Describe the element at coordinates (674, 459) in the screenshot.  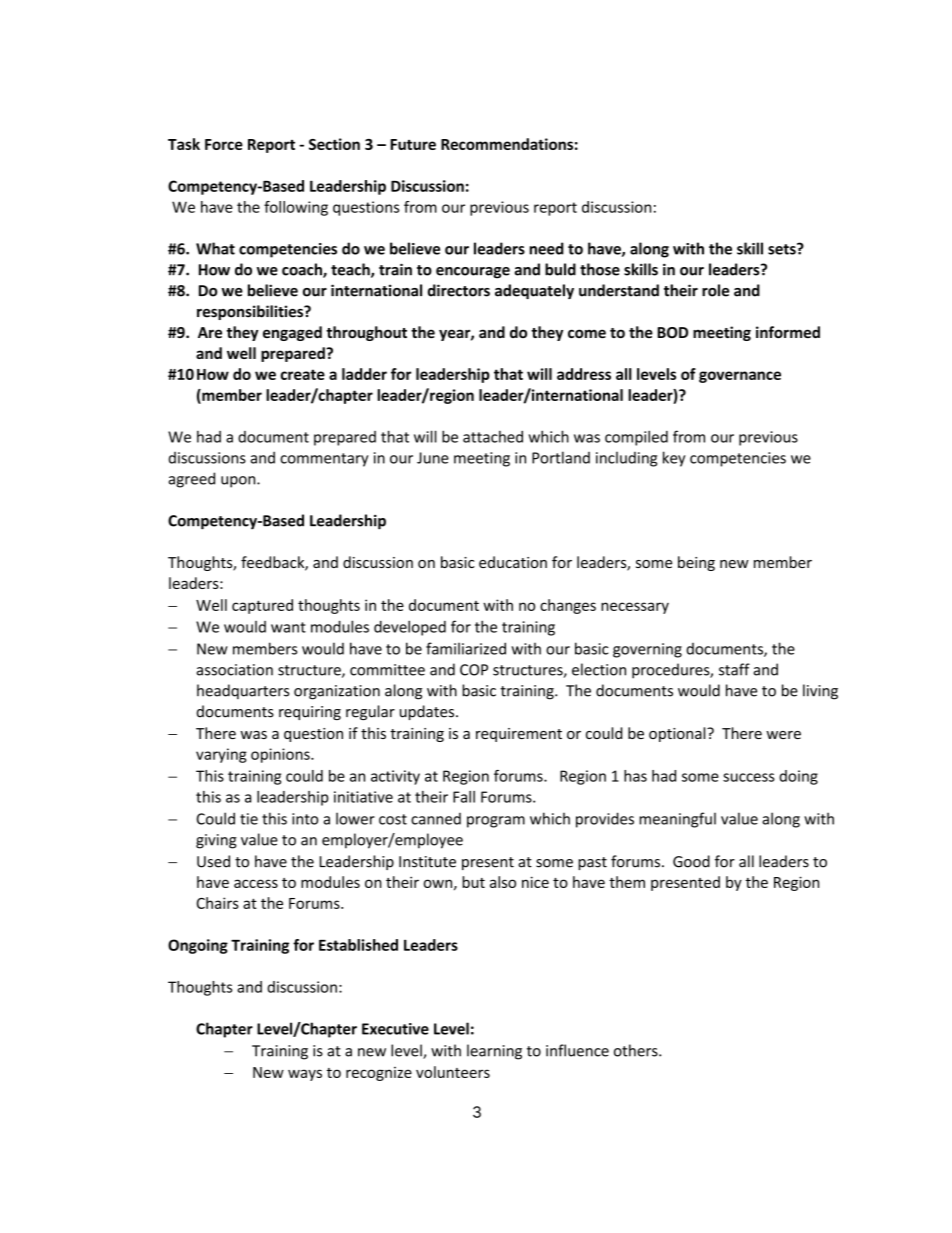
I see `key` at that location.
